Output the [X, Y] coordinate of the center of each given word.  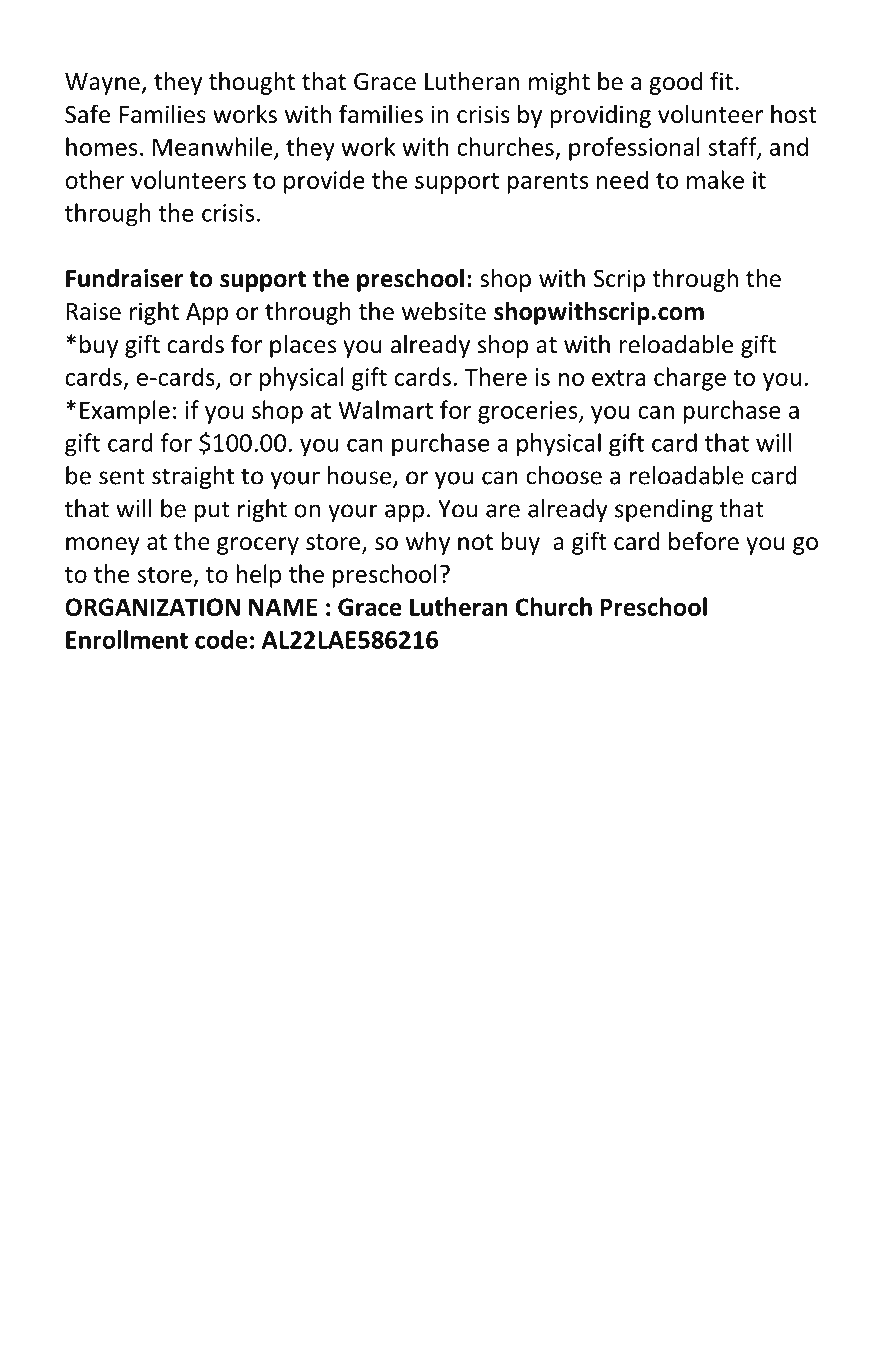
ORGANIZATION [152, 607]
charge [690, 379]
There [496, 376]
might [559, 83]
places [303, 346]
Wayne [103, 84]
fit [721, 81]
